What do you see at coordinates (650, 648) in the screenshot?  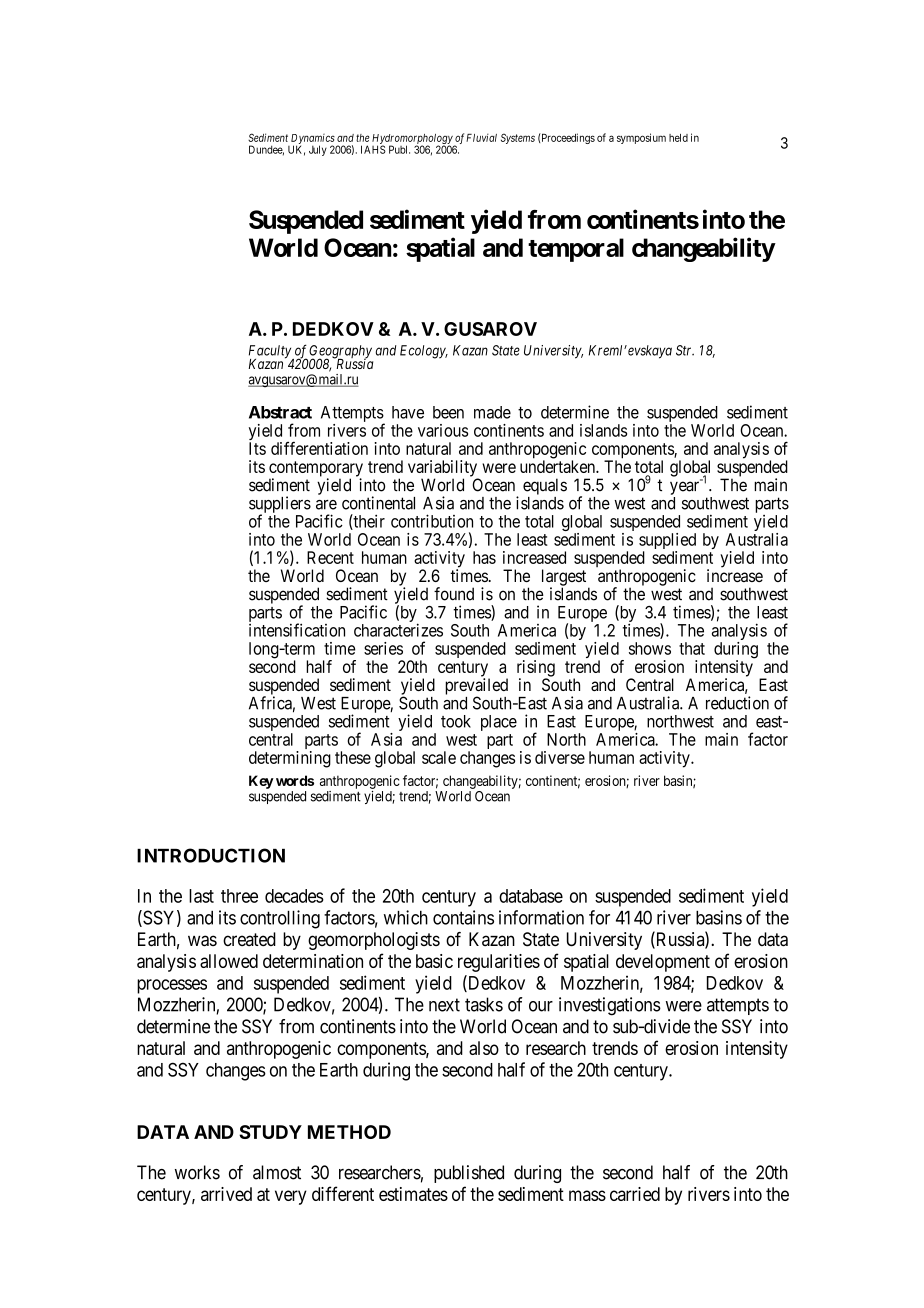 I see `shows` at bounding box center [650, 648].
